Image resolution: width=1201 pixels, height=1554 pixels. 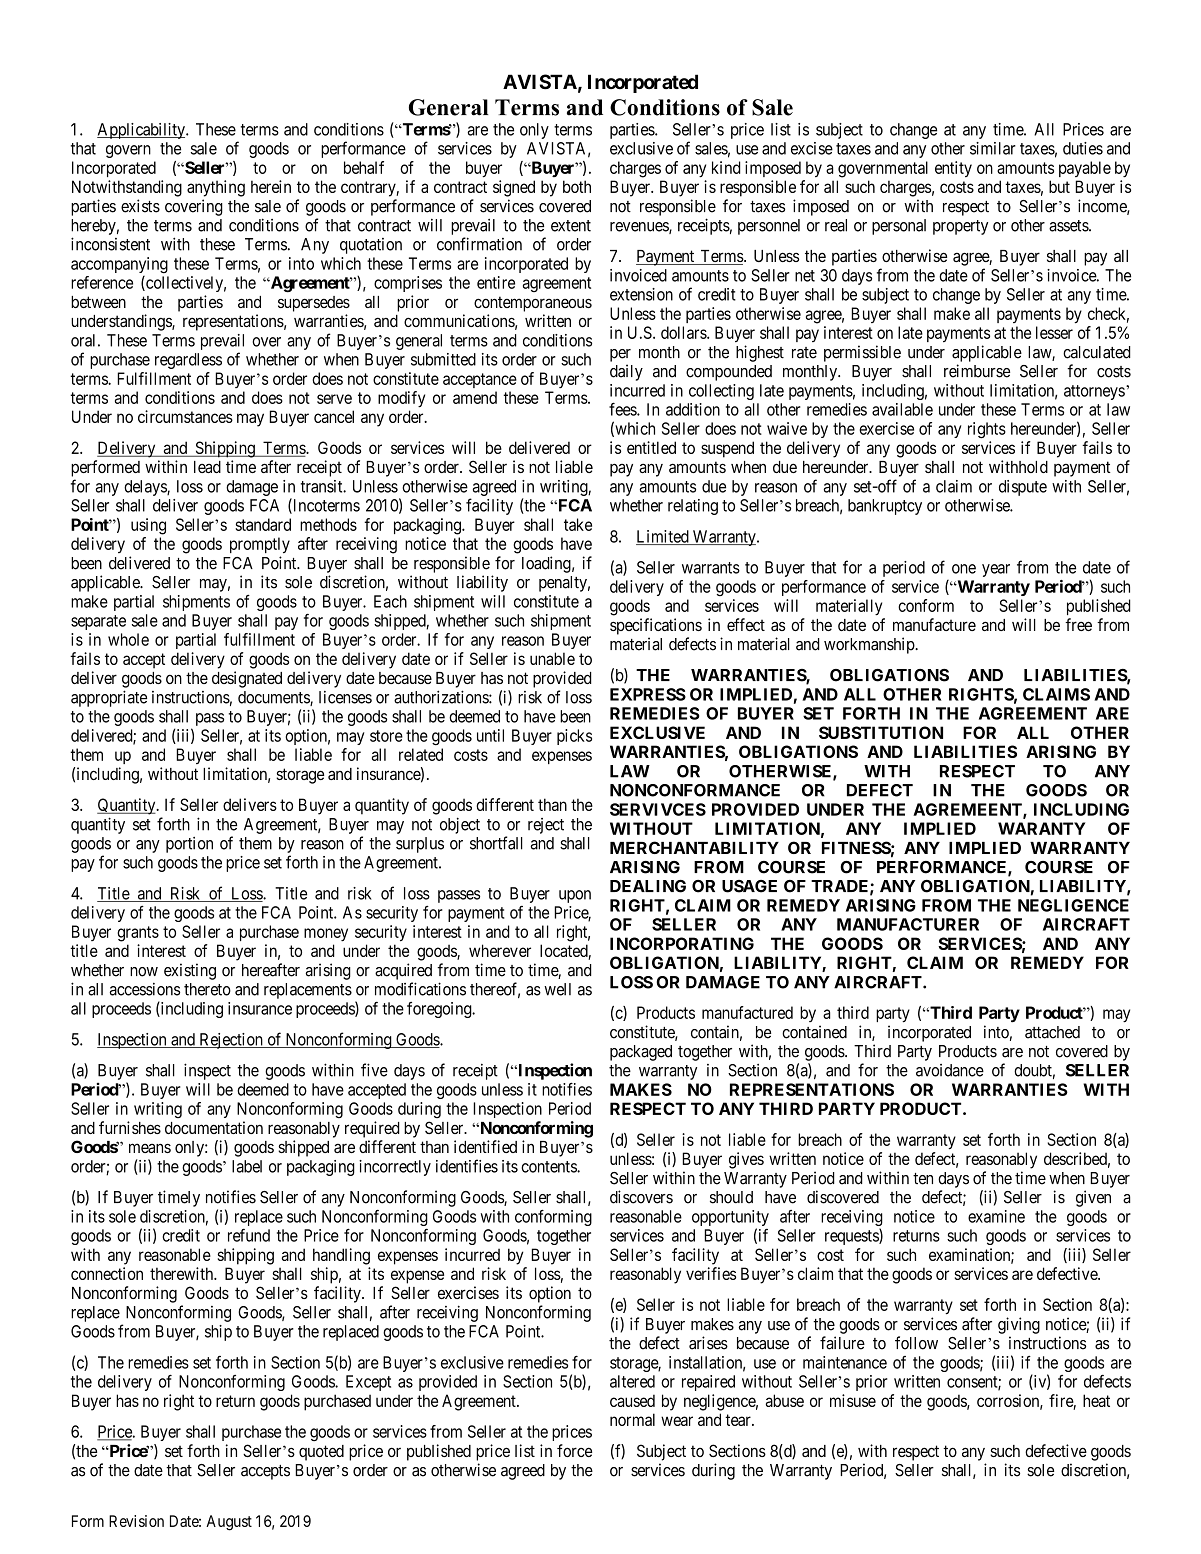 What do you see at coordinates (996, 570) in the screenshot?
I see `year` at bounding box center [996, 570].
